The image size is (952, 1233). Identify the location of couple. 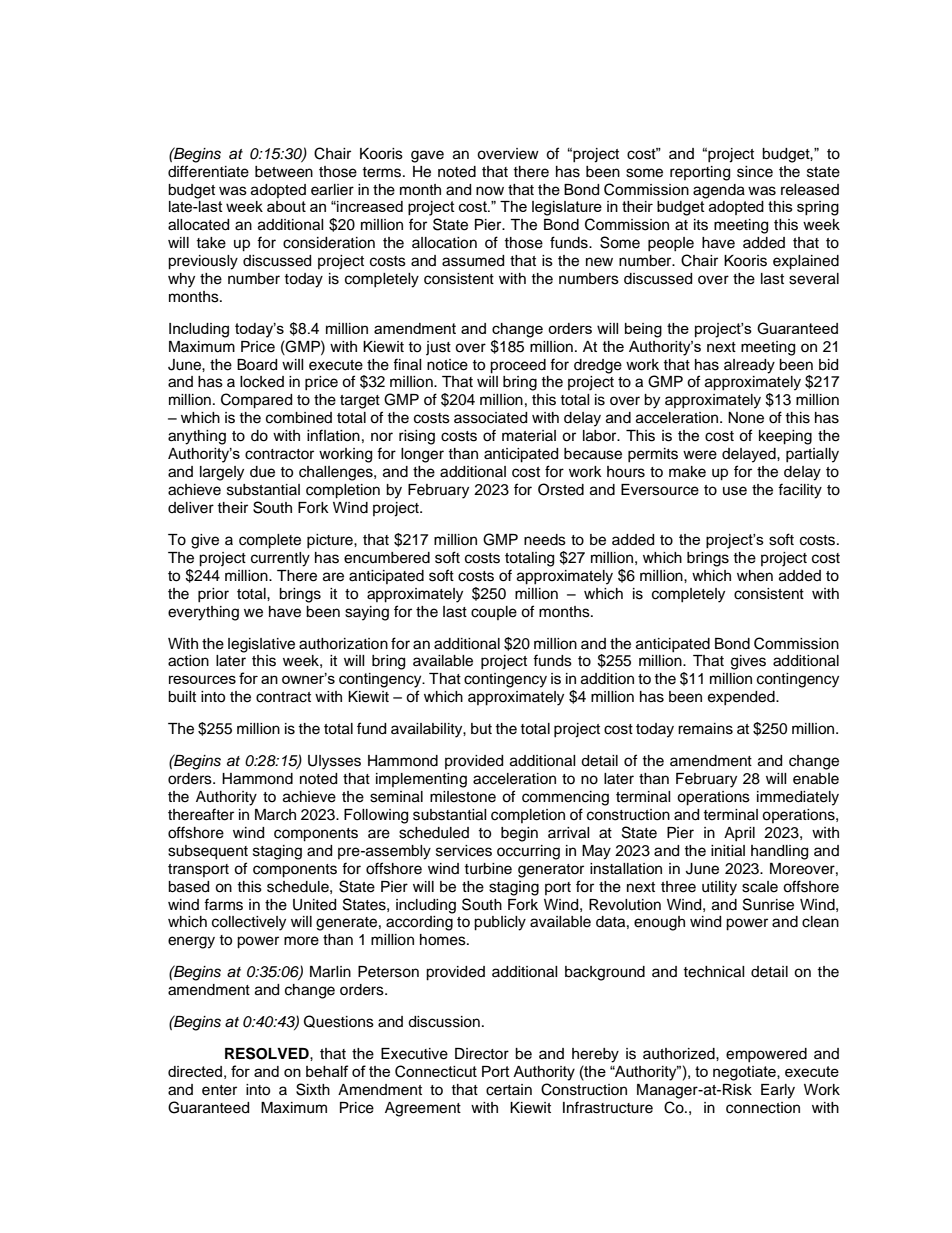
(494, 613).
